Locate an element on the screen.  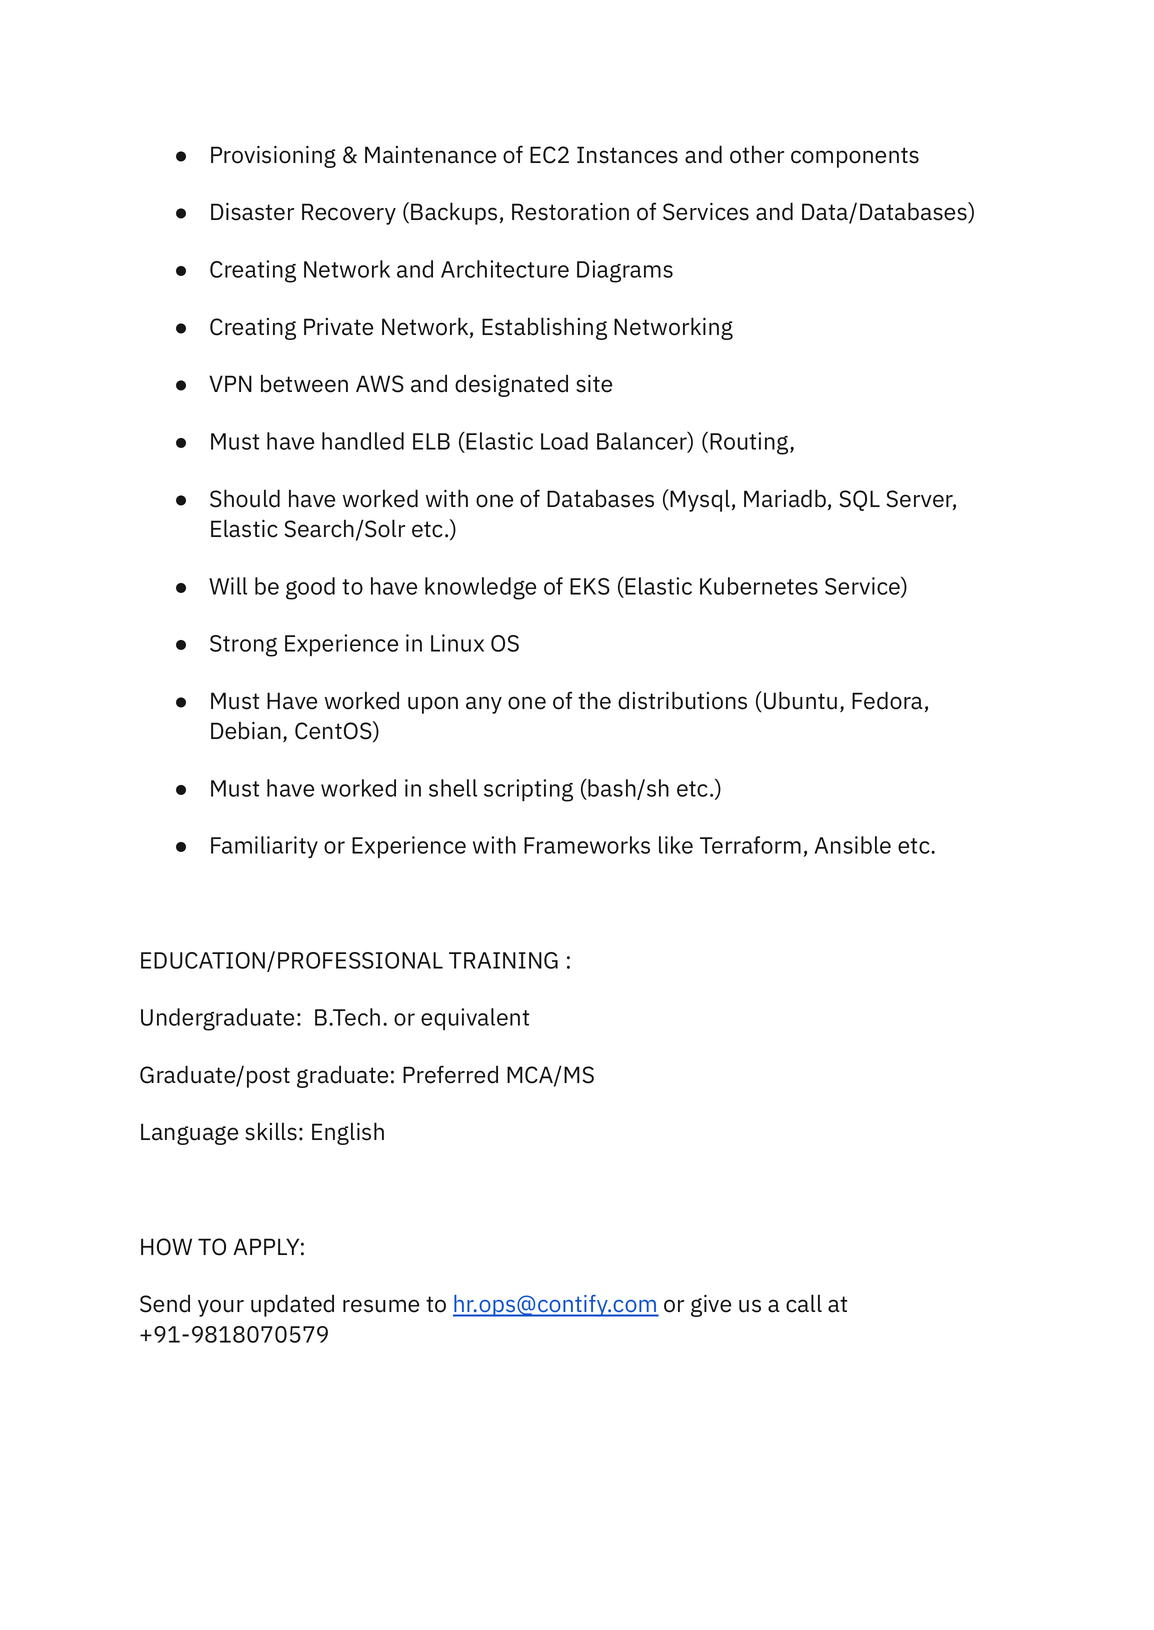
call is located at coordinates (804, 1303).
